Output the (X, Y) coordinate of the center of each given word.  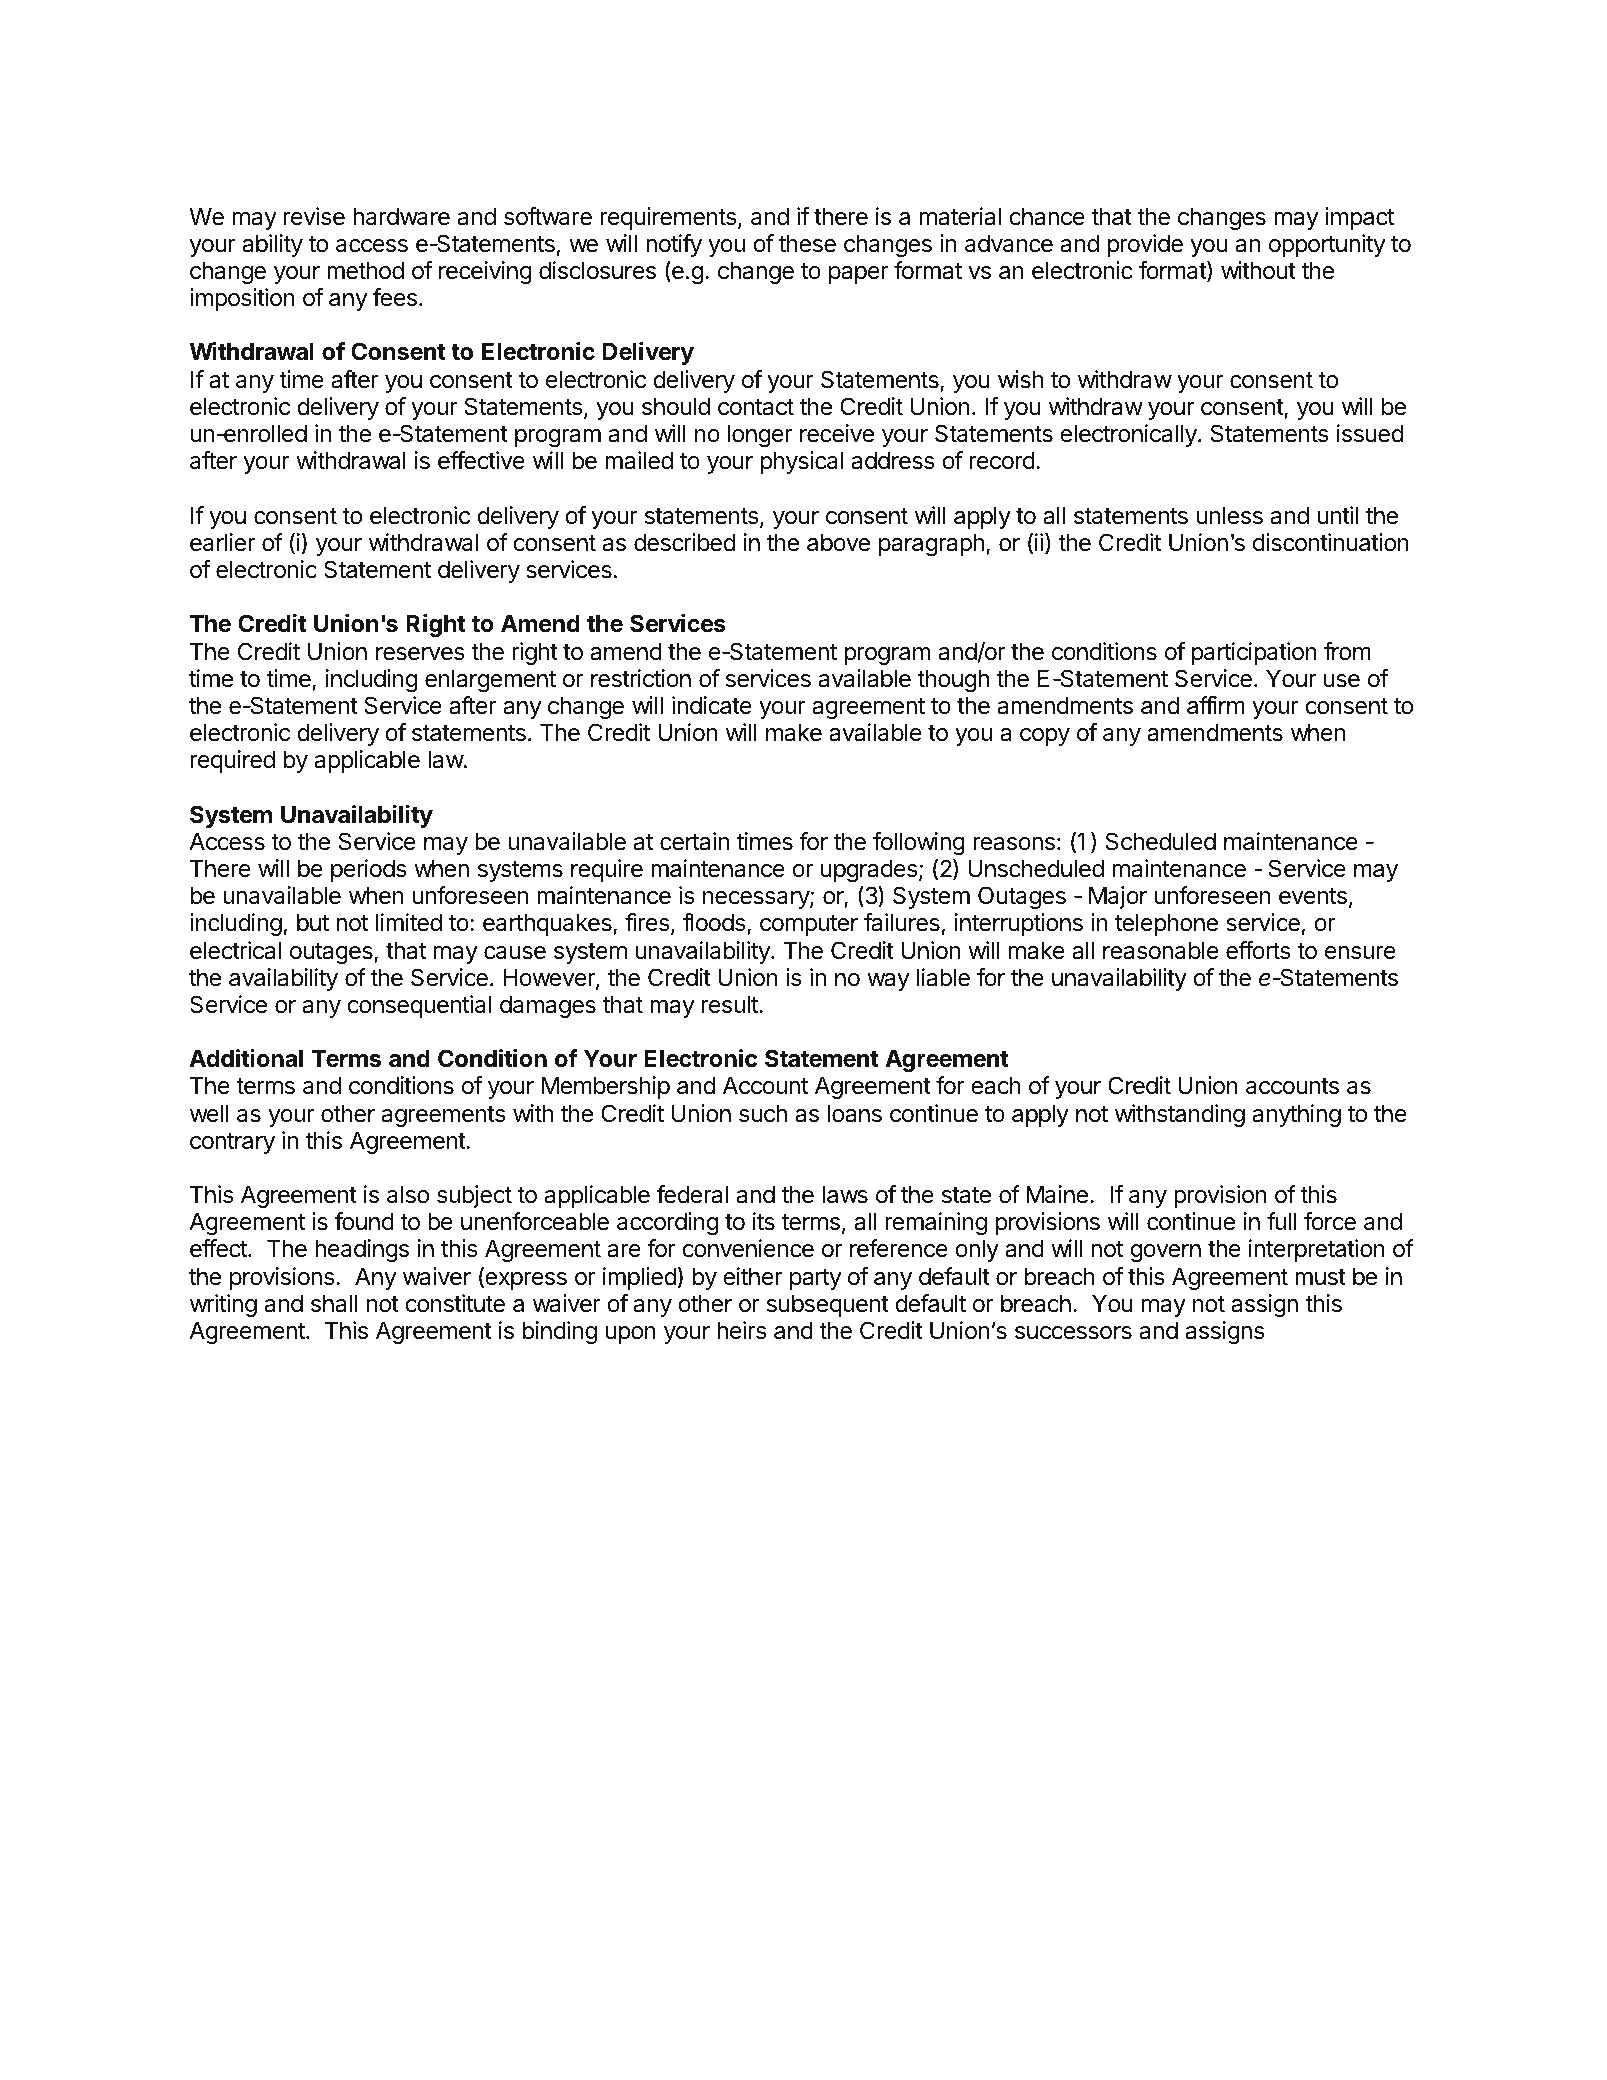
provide (1145, 245)
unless (1230, 515)
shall (334, 1303)
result (731, 1004)
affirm (1216, 705)
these (807, 243)
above (838, 542)
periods (369, 870)
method (365, 270)
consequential (419, 1006)
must (1320, 1277)
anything (1297, 1115)
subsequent (828, 1305)
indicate (712, 705)
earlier (222, 542)
